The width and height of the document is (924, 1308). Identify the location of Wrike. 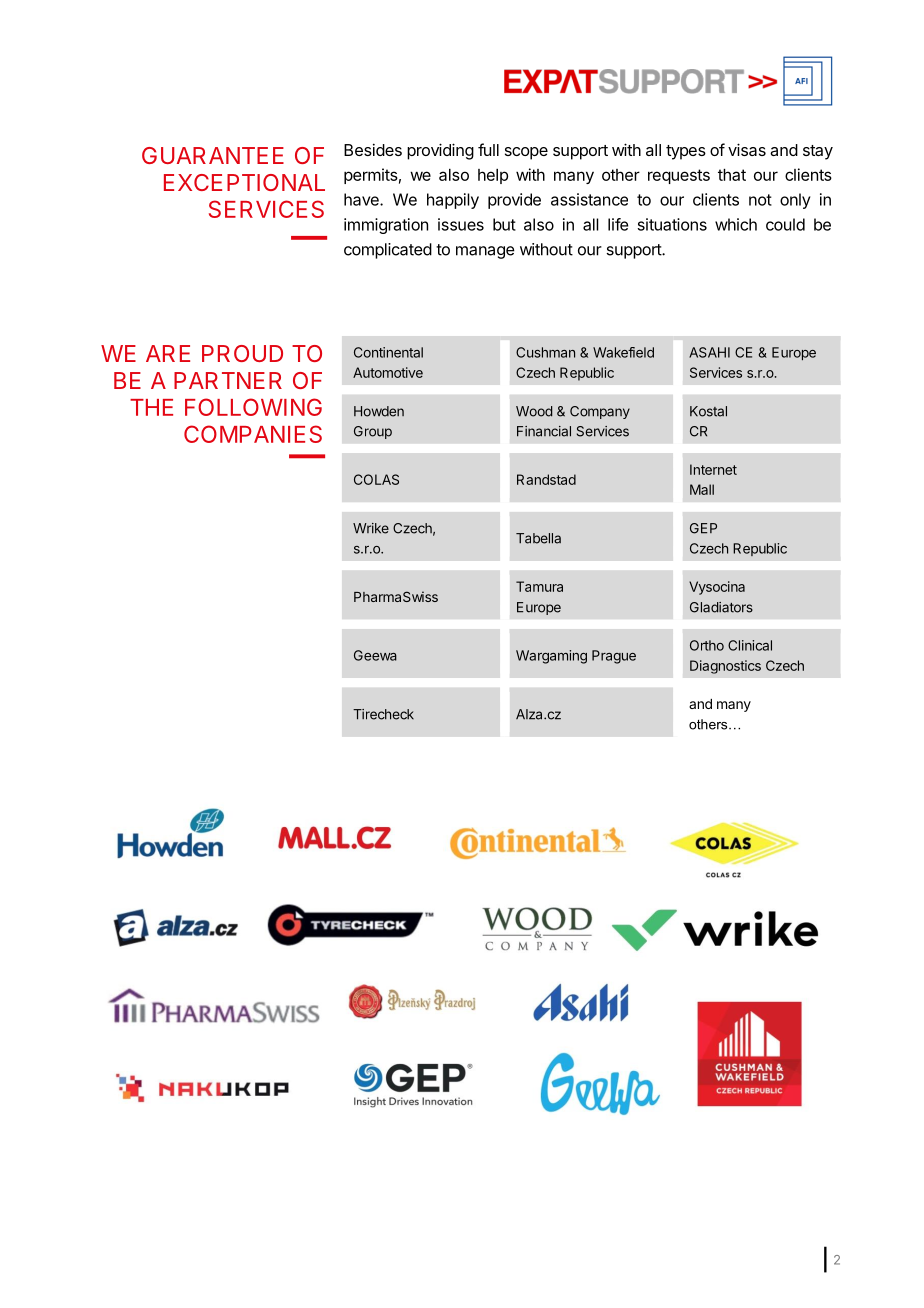
(371, 528).
